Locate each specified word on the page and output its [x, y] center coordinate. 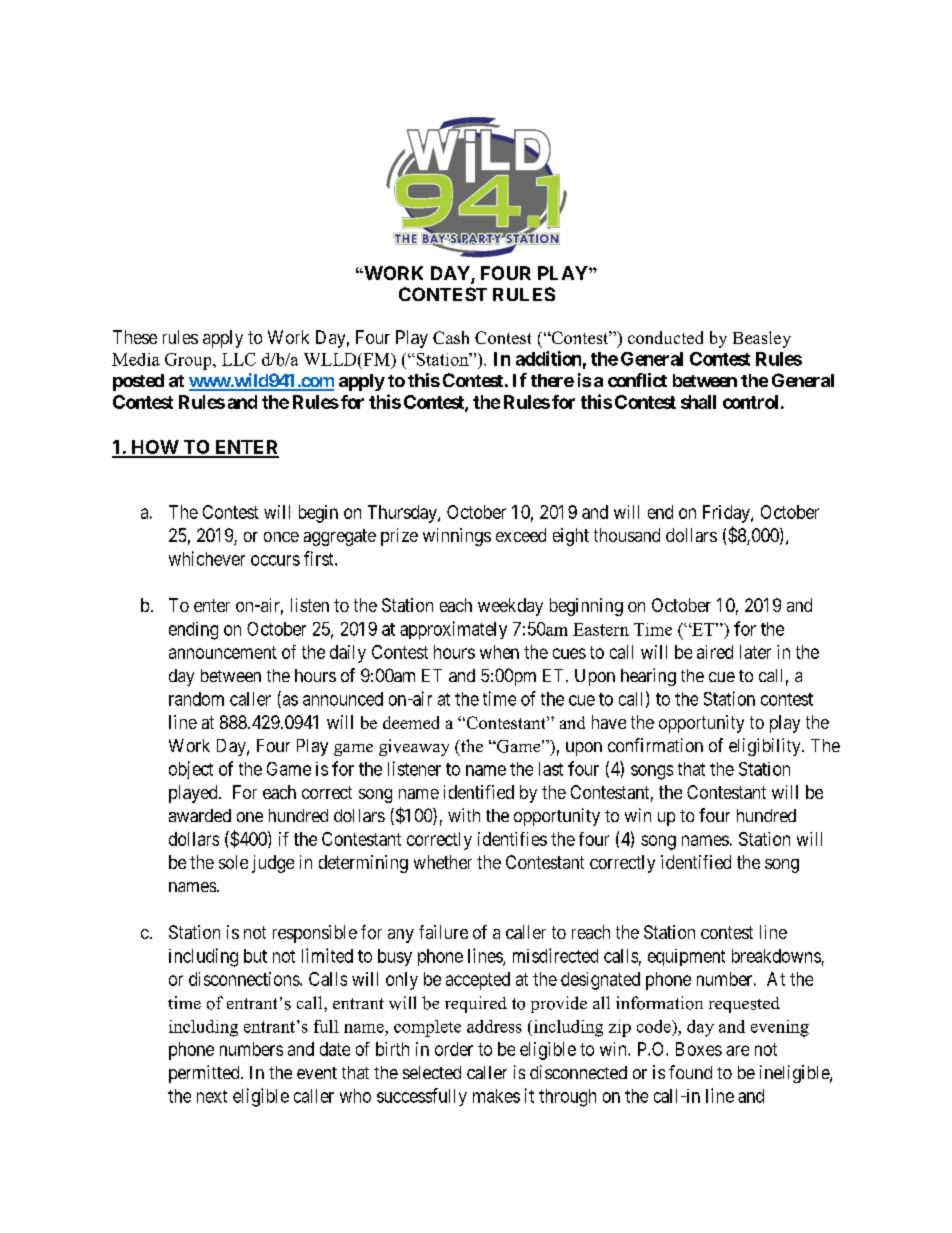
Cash [451, 337]
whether [443, 862]
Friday [727, 514]
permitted [205, 1074]
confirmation [655, 745]
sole [233, 862]
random [196, 699]
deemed [411, 722]
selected [432, 1072]
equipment [686, 957]
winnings [457, 537]
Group [189, 361]
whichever [207, 558]
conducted [665, 337]
